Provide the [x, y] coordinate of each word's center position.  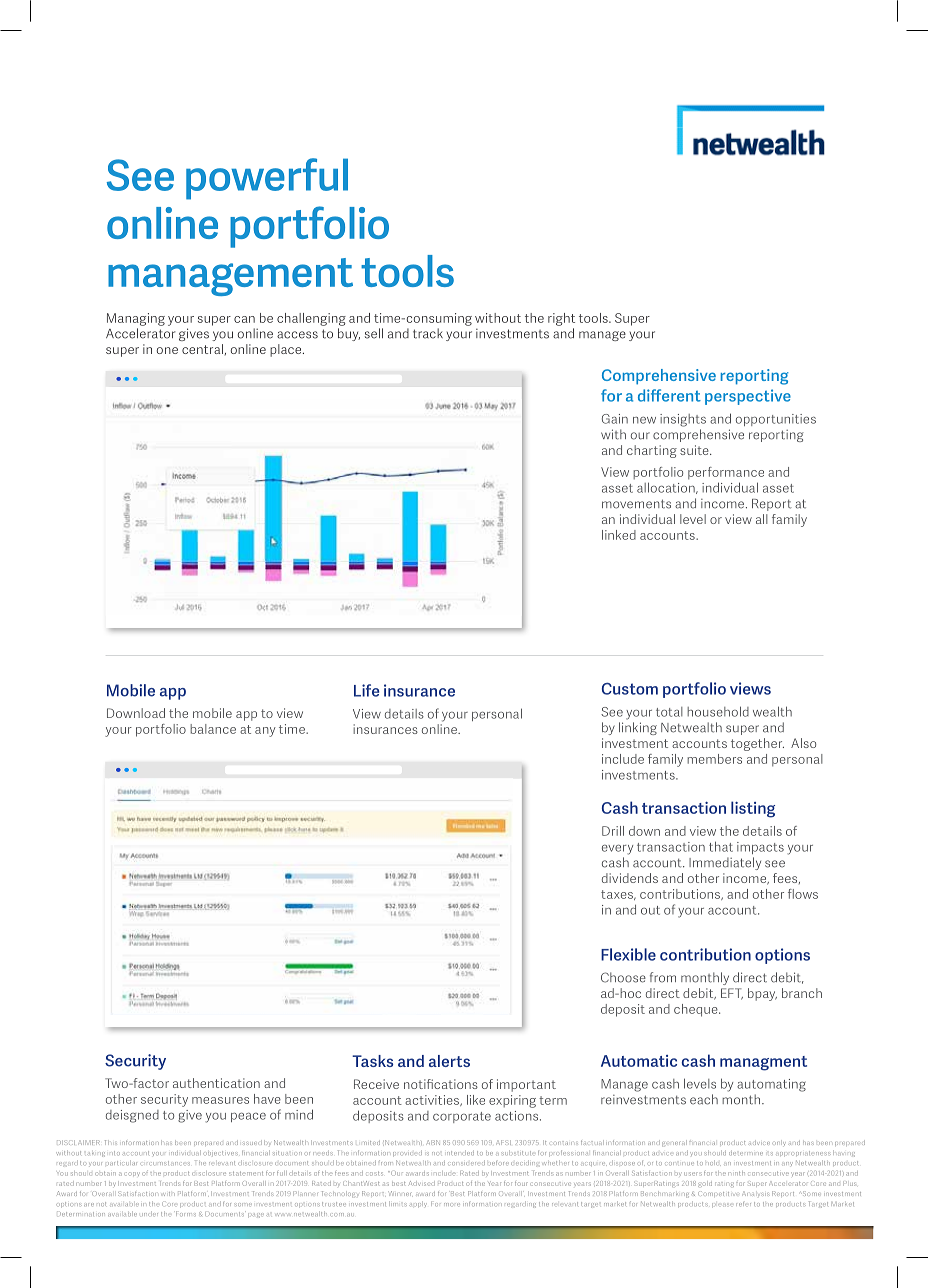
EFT [732, 994]
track [428, 333]
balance [213, 729]
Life [366, 690]
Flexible [628, 954]
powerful [267, 179]
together [757, 744]
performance [726, 473]
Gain [615, 419]
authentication [216, 1083]
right [561, 319]
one [167, 350]
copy [132, 1174]
